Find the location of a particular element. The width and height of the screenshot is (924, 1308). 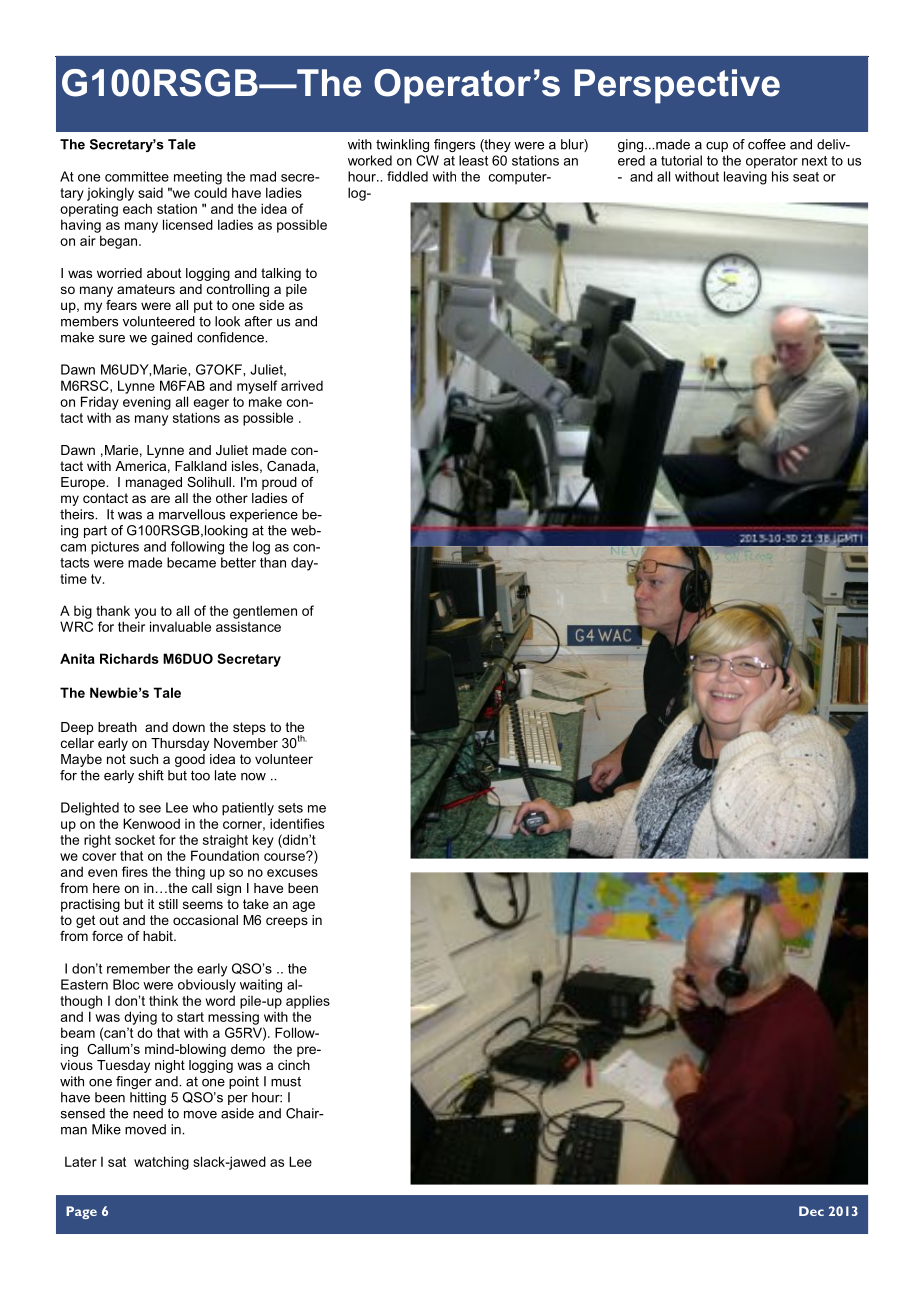

Dec is located at coordinates (811, 1211).
